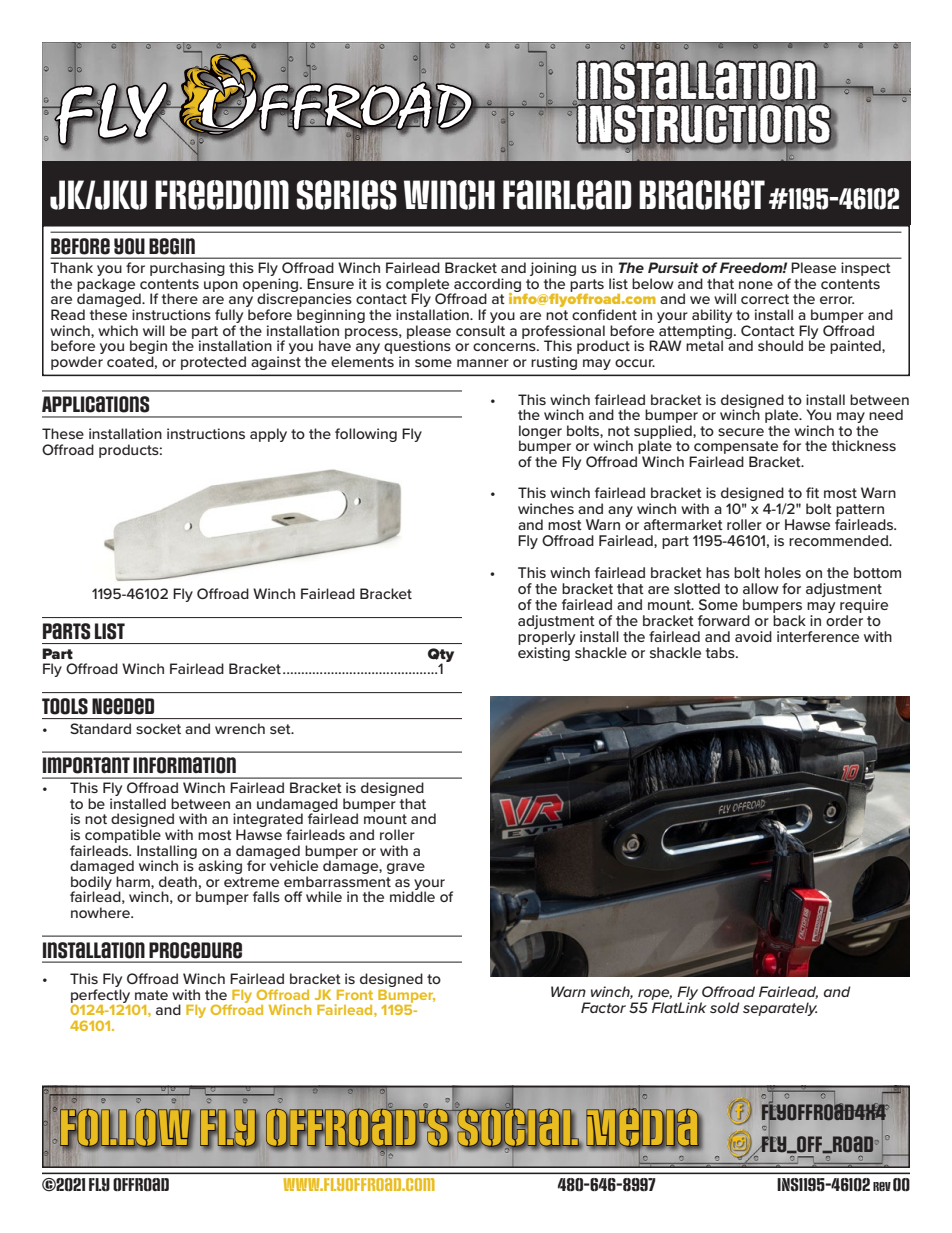  I want to click on Thank, so click(71, 267).
